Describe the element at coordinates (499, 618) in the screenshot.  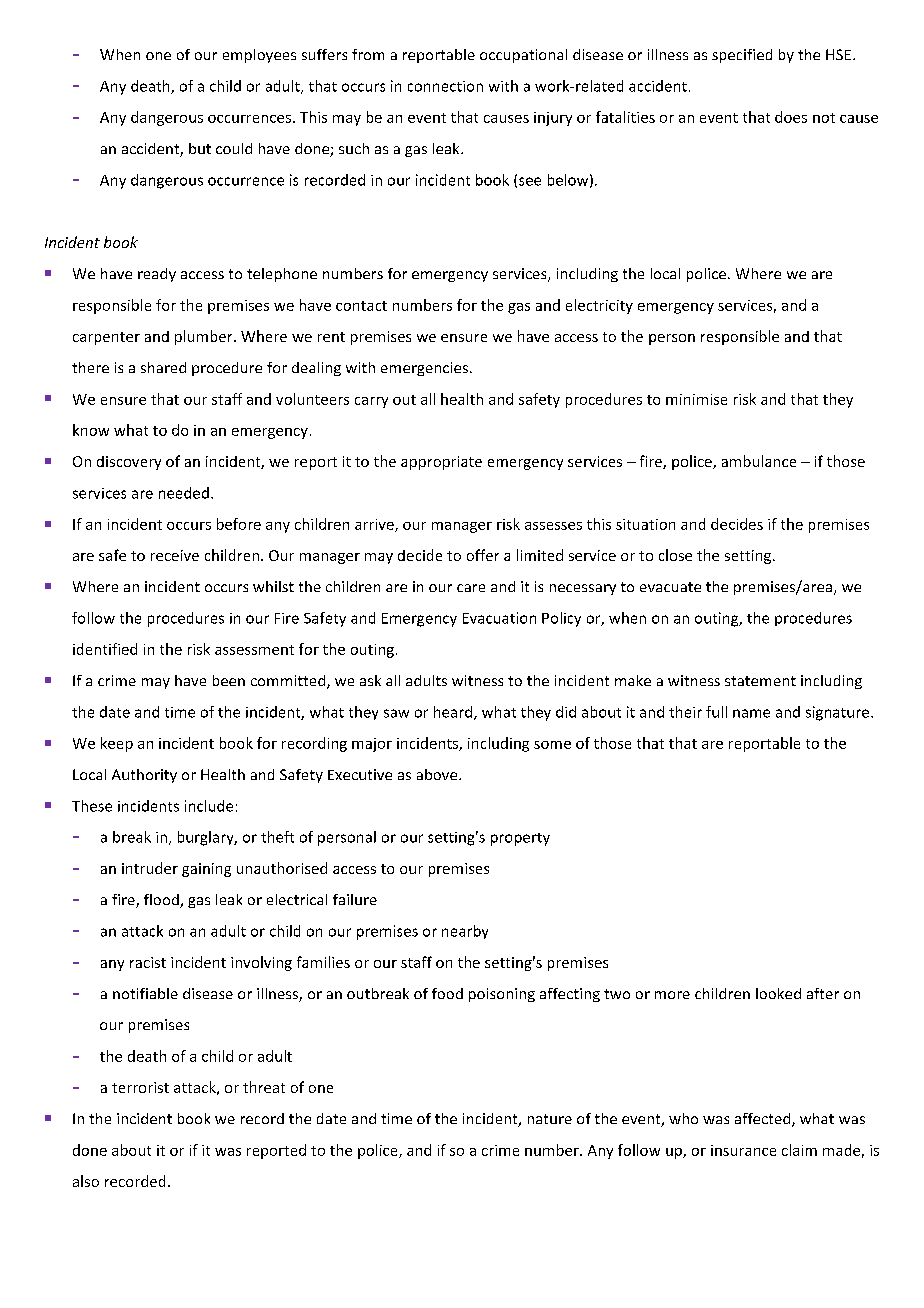
I see `Evacuation` at that location.
